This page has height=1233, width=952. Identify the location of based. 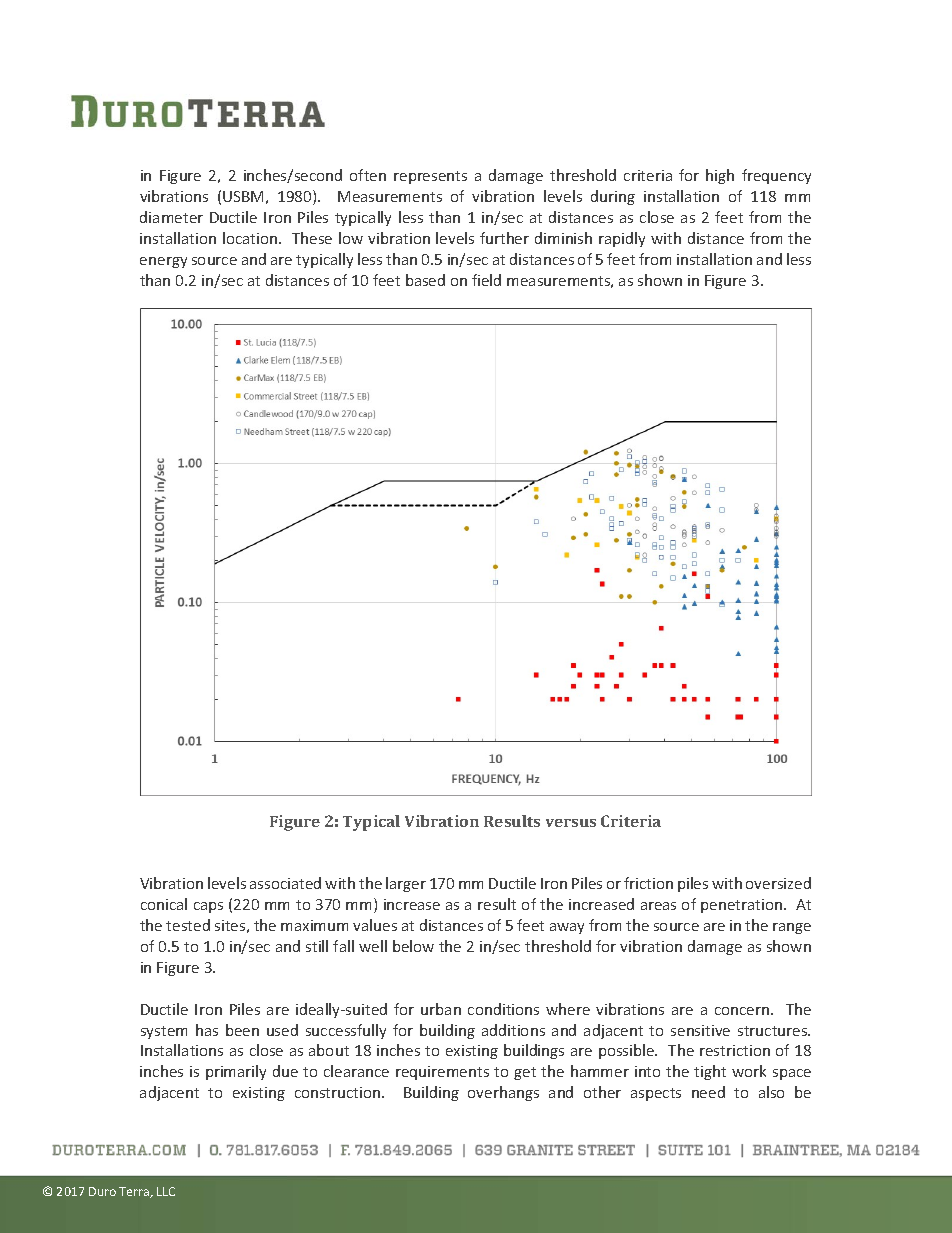
(425, 280).
